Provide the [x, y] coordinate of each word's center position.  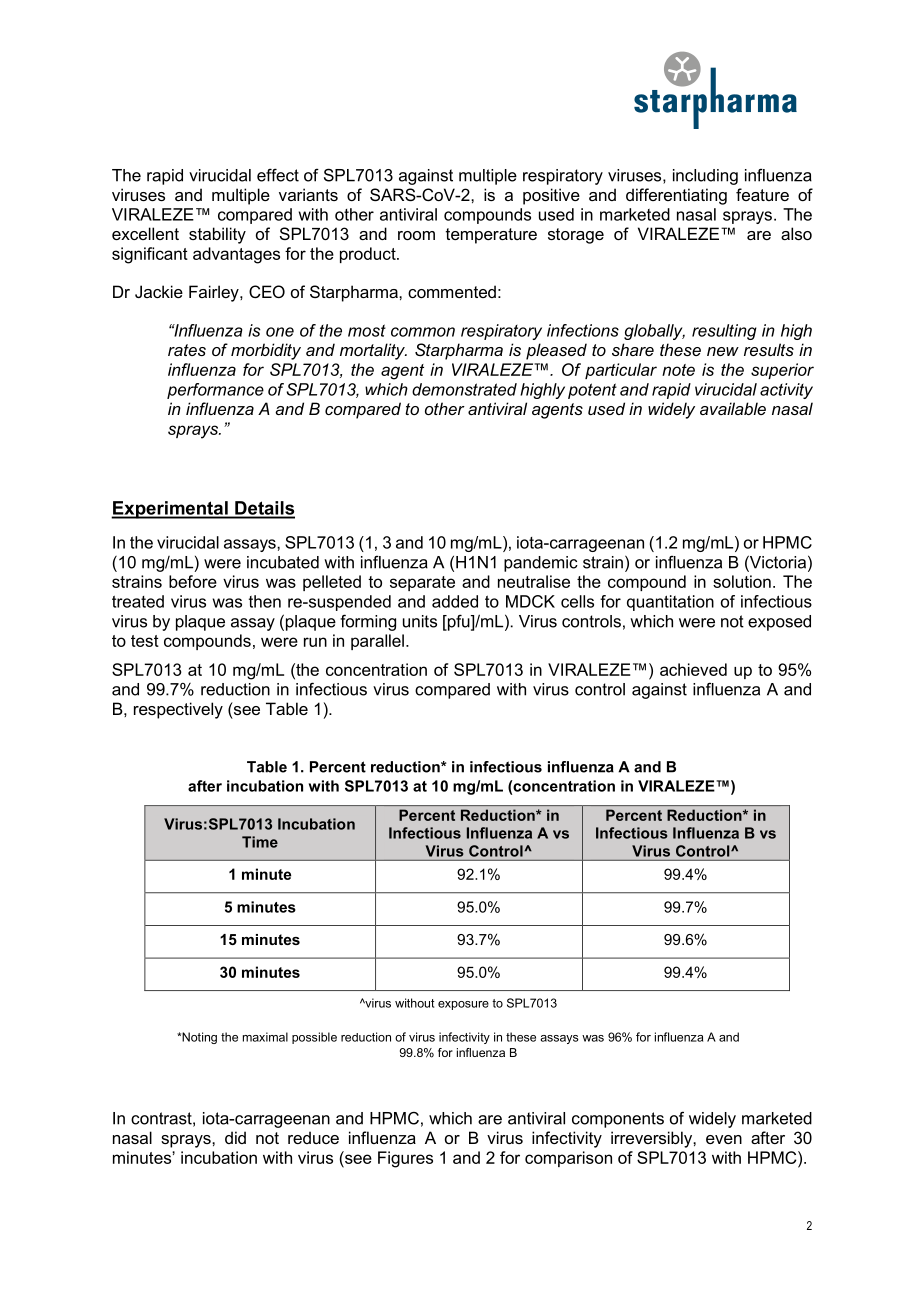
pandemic [541, 564]
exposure [463, 1005]
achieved [693, 669]
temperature [491, 236]
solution [742, 581]
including [705, 177]
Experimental [170, 510]
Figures [405, 1159]
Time [260, 842]
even [724, 1139]
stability [217, 235]
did [235, 1137]
